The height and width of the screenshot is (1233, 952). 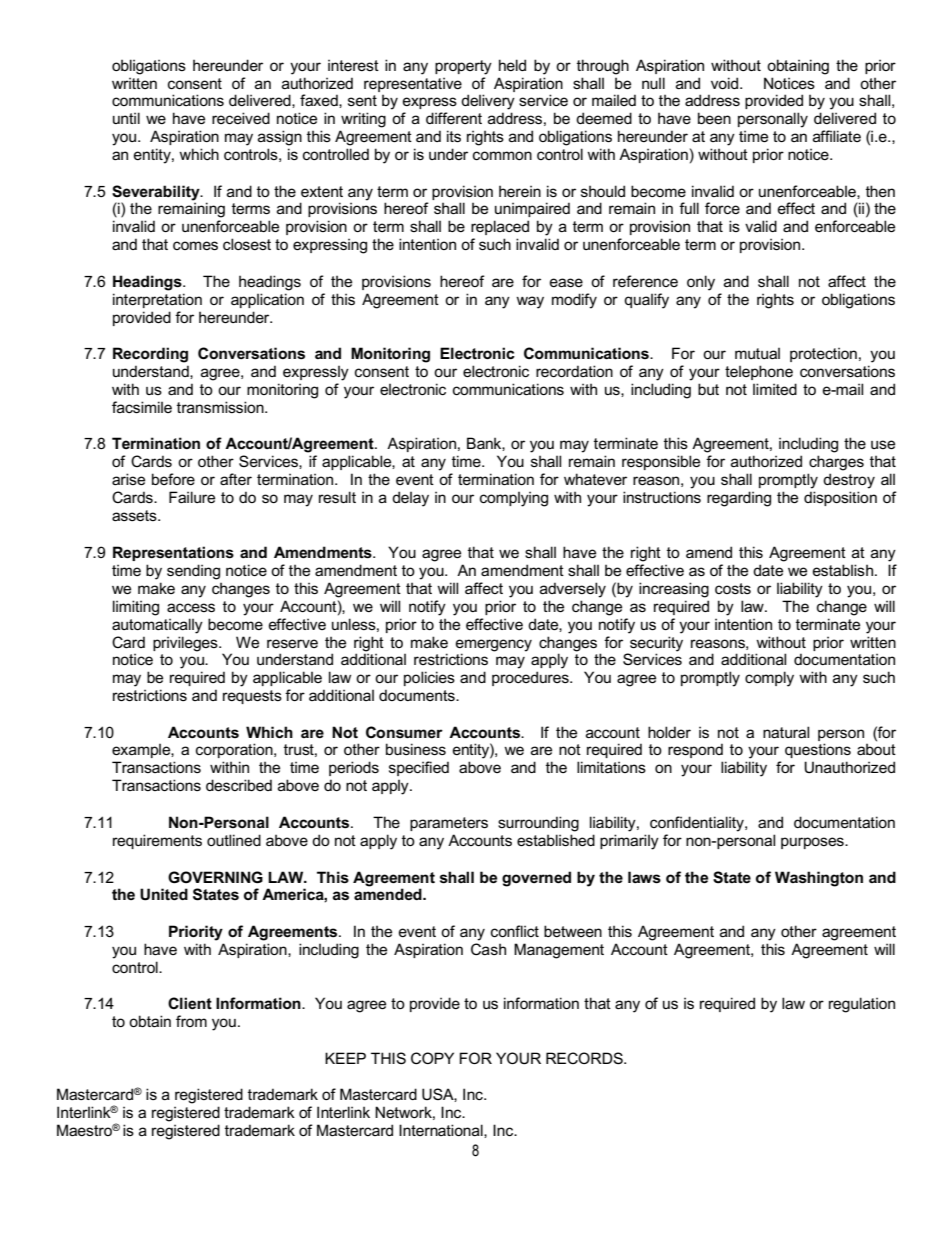 I want to click on procedures, so click(x=531, y=678).
